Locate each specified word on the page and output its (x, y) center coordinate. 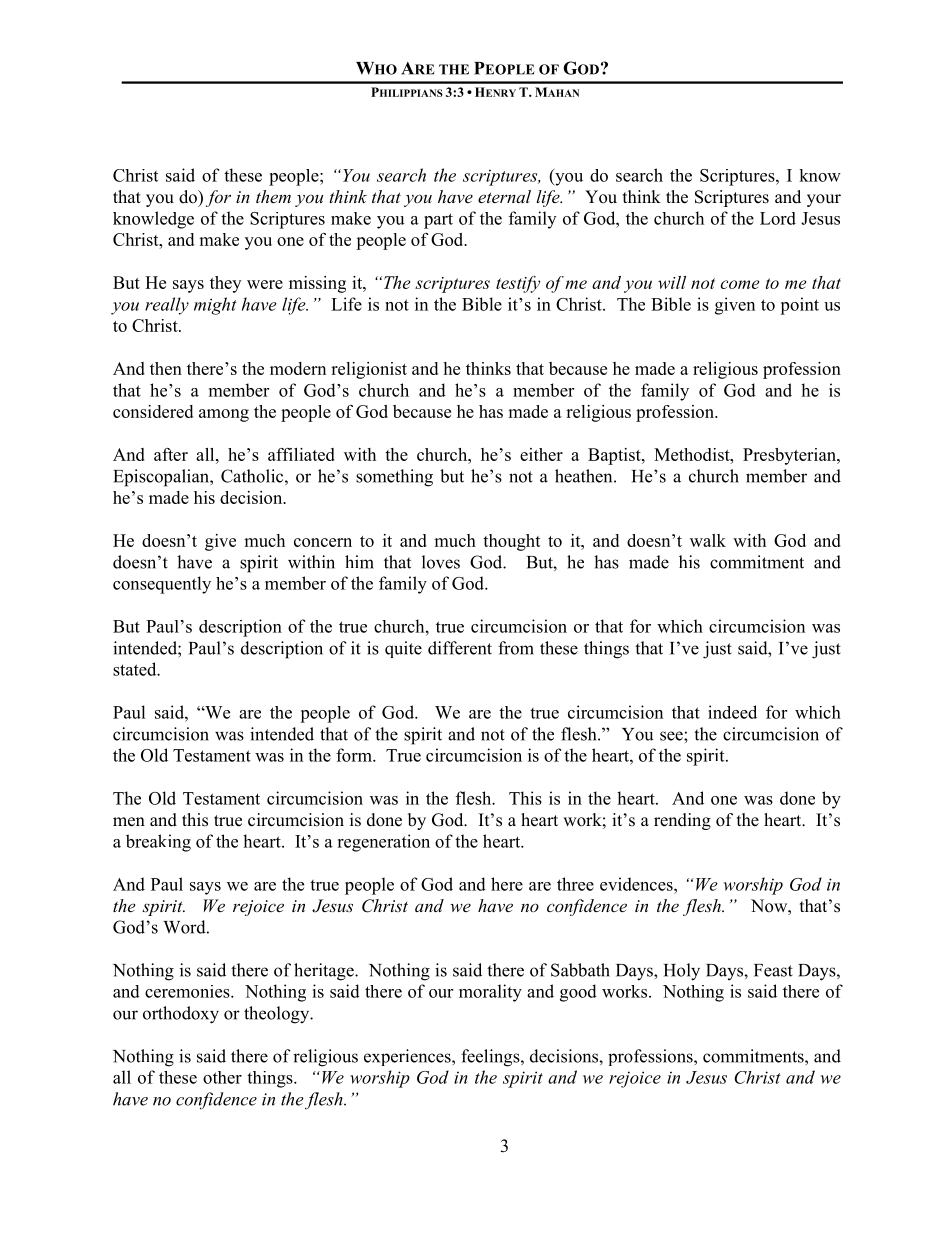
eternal (504, 196)
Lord (778, 218)
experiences (408, 1057)
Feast (773, 970)
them (273, 196)
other (222, 1077)
